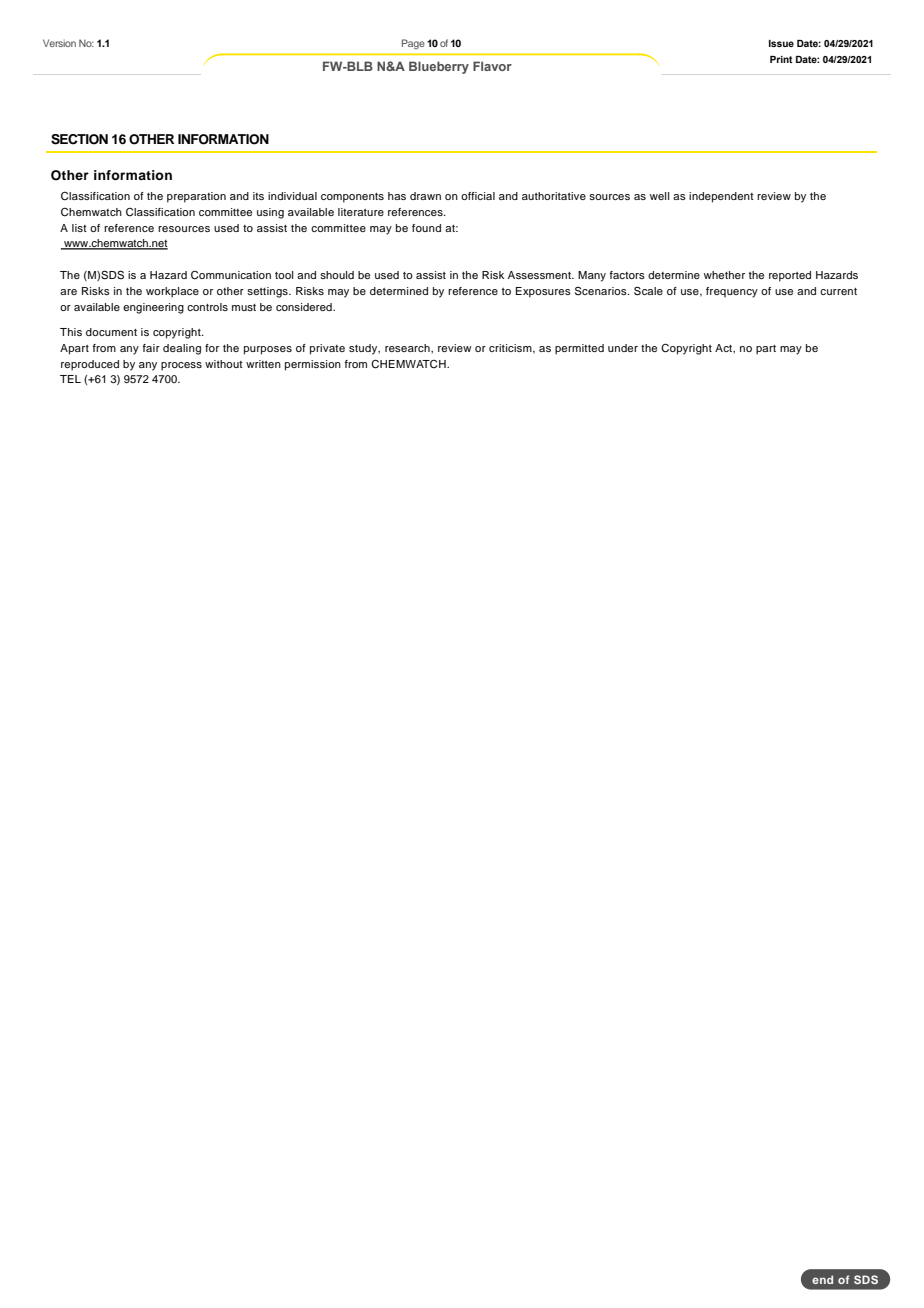 The width and height of the screenshot is (924, 1308). I want to click on preparation, so click(196, 197).
